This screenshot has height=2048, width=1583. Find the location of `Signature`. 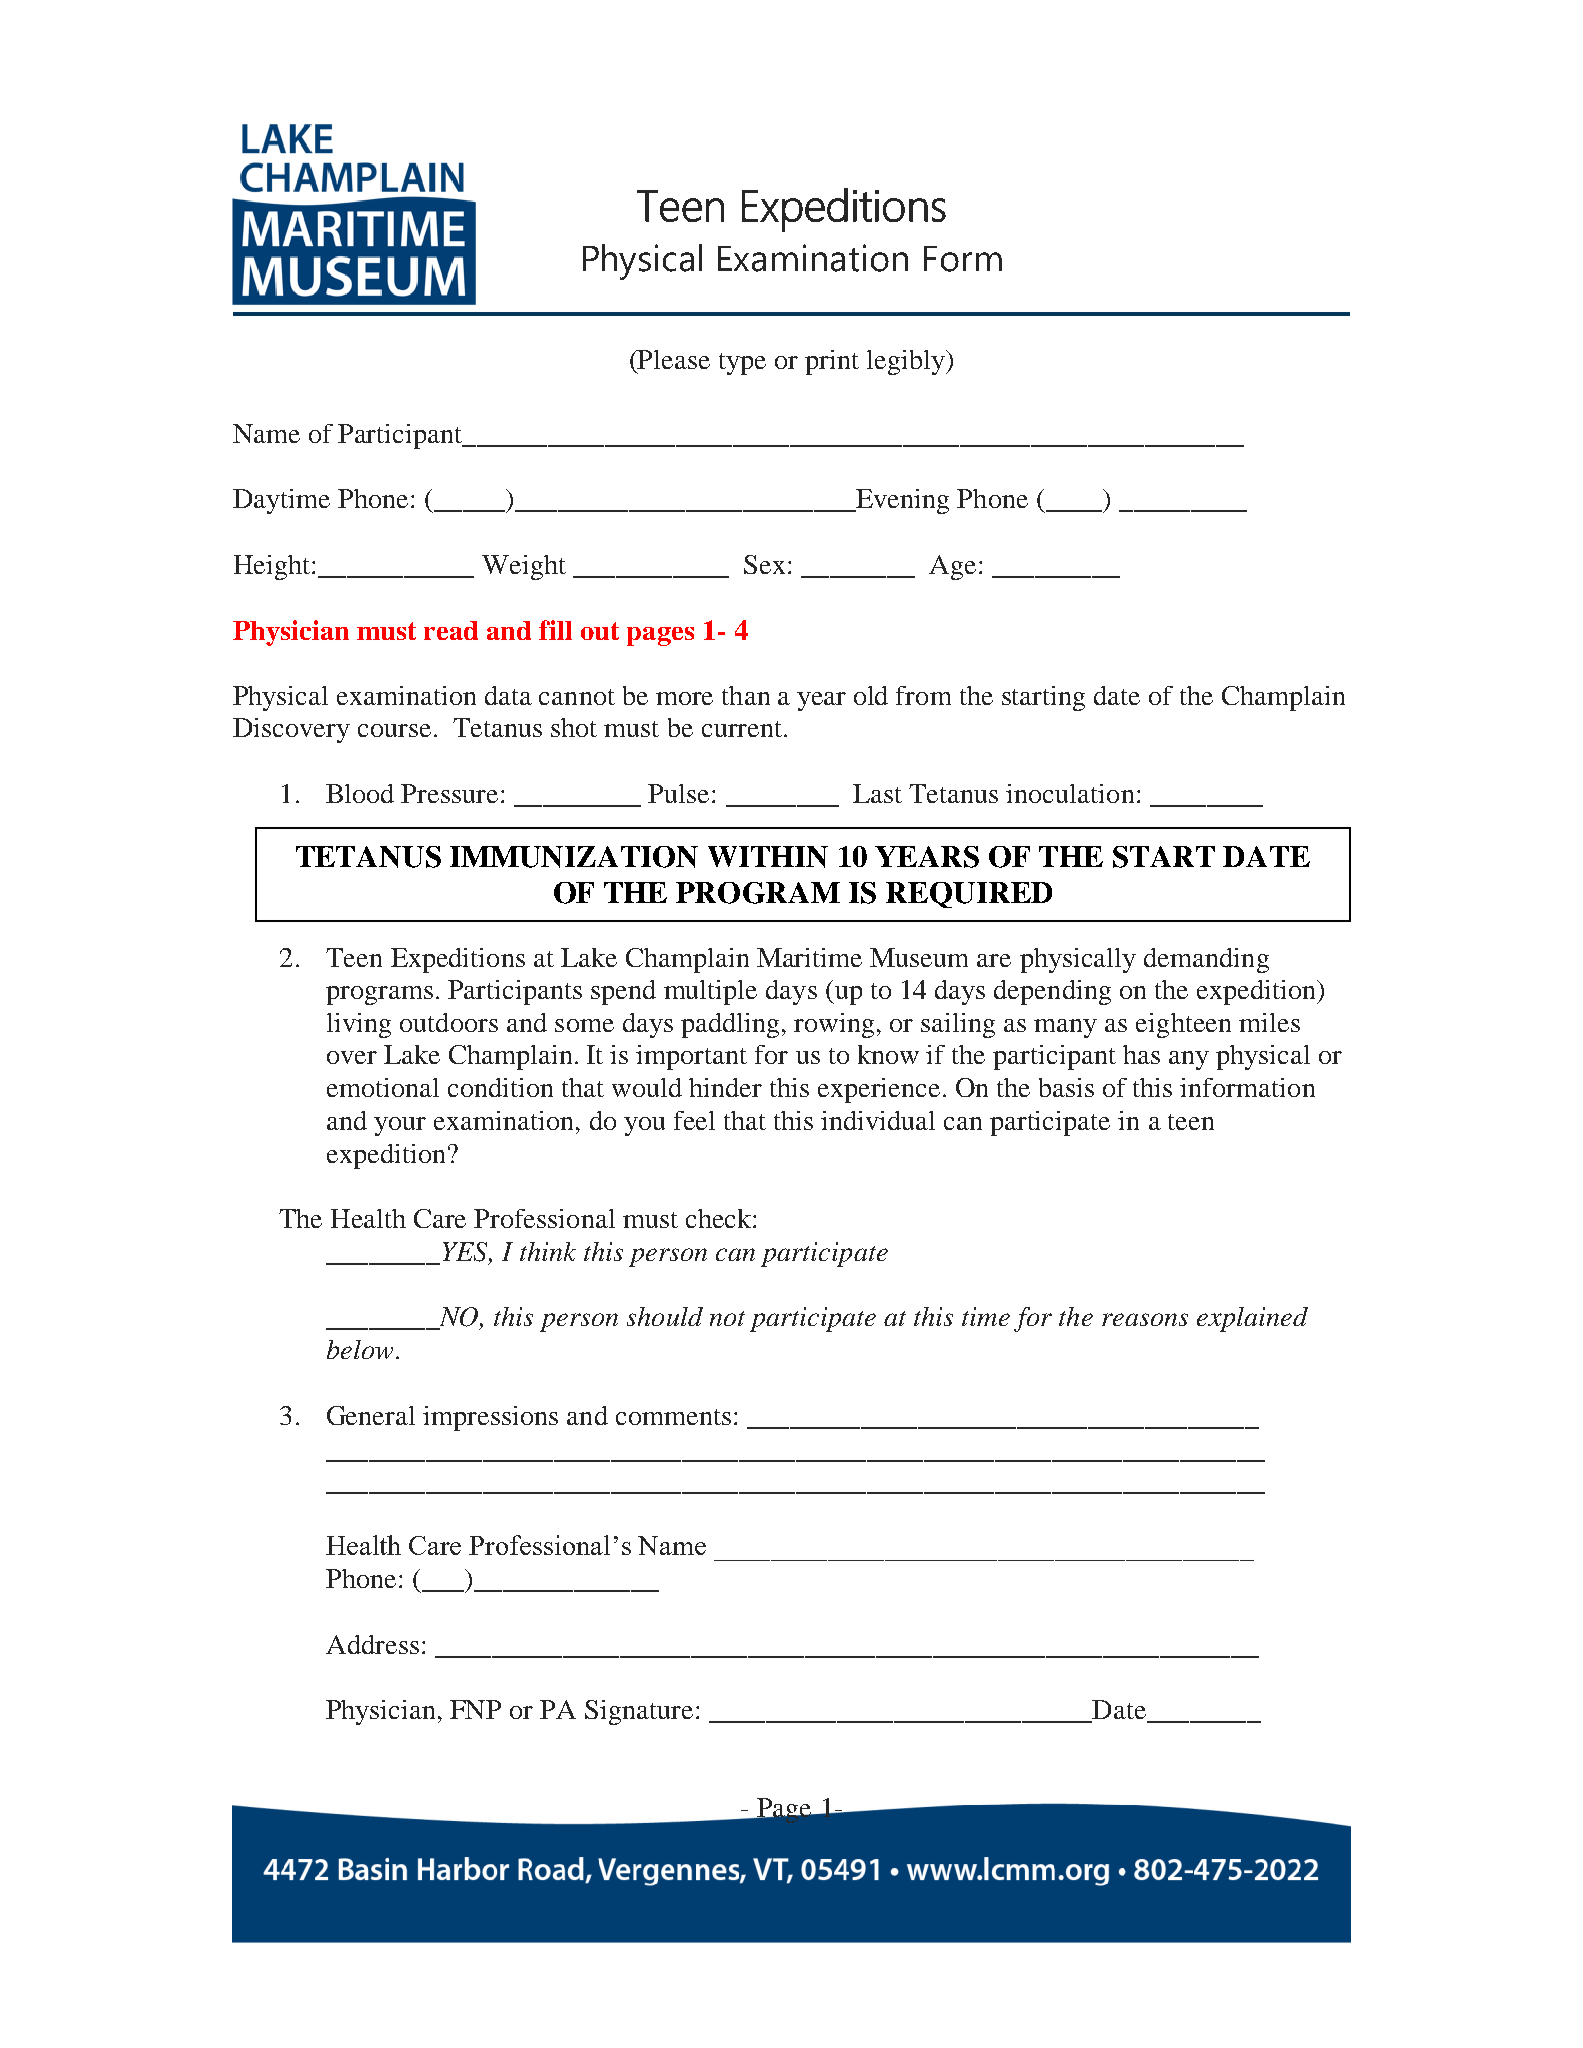

Signature is located at coordinates (639, 1712).
